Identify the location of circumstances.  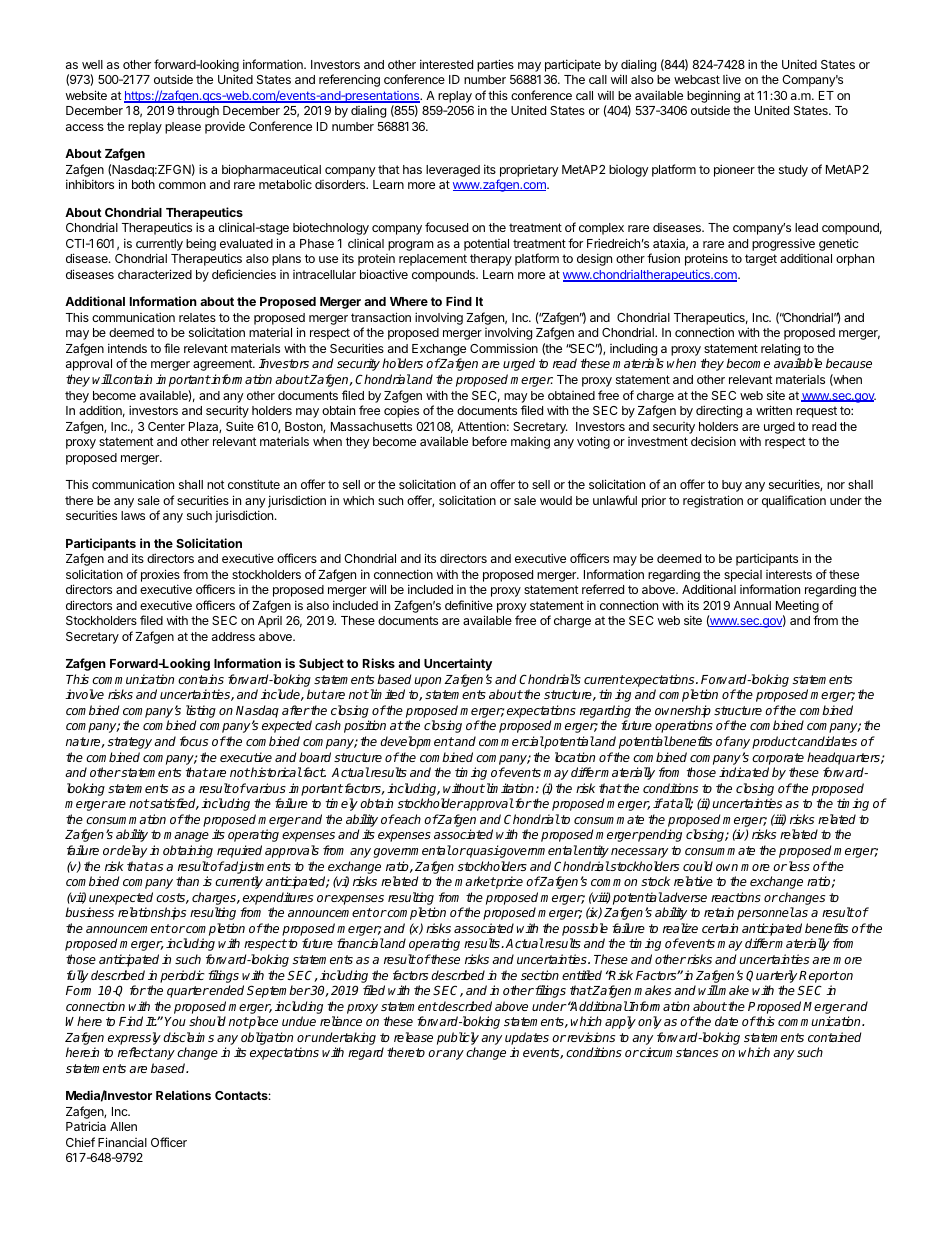
(678, 1052).
